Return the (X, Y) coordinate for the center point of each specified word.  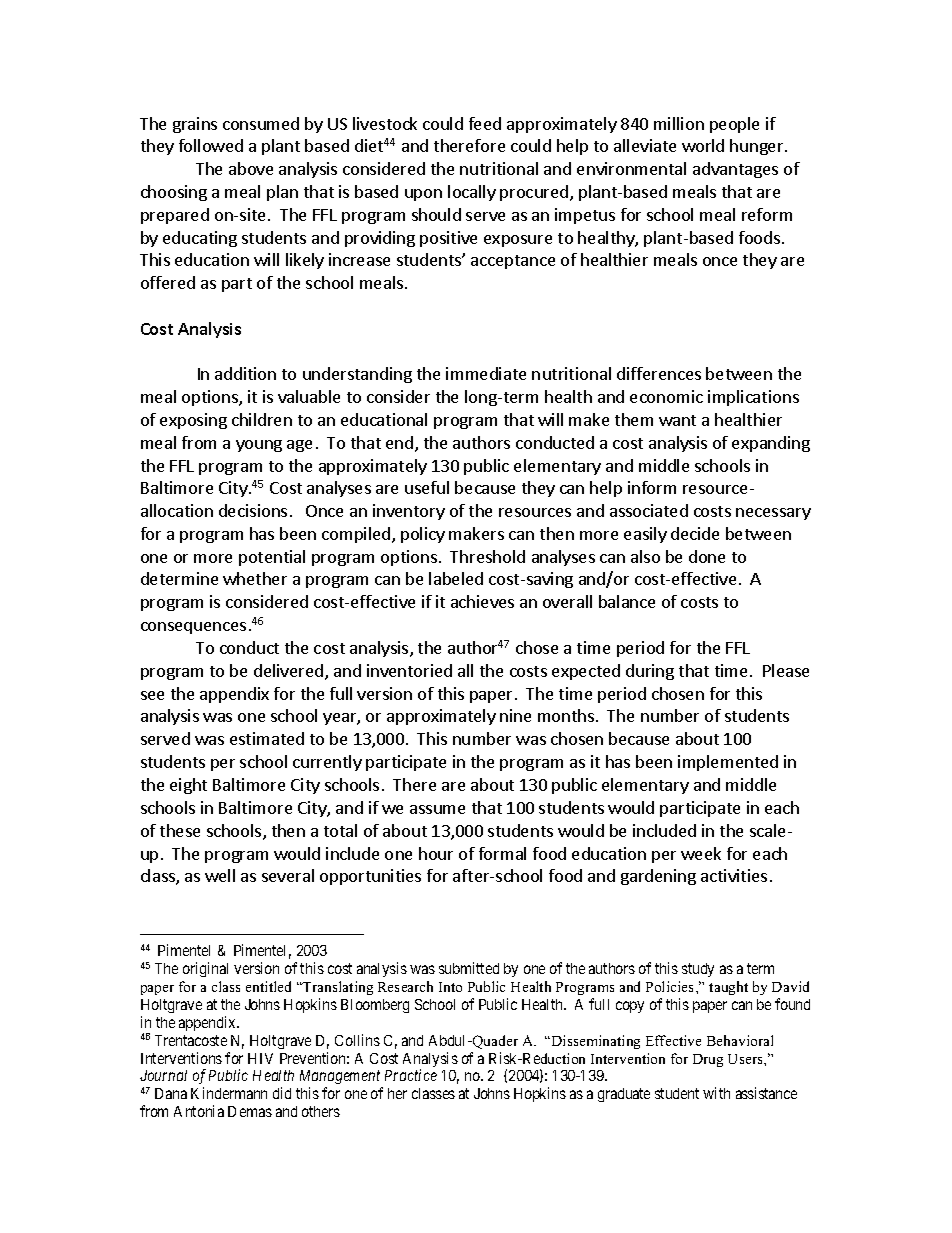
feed (485, 123)
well (220, 875)
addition (245, 373)
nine (515, 715)
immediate (486, 373)
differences (659, 373)
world (703, 145)
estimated (267, 738)
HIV (260, 1058)
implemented (728, 763)
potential (272, 558)
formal (502, 853)
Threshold (487, 556)
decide (695, 533)
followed (211, 145)
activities (734, 875)
